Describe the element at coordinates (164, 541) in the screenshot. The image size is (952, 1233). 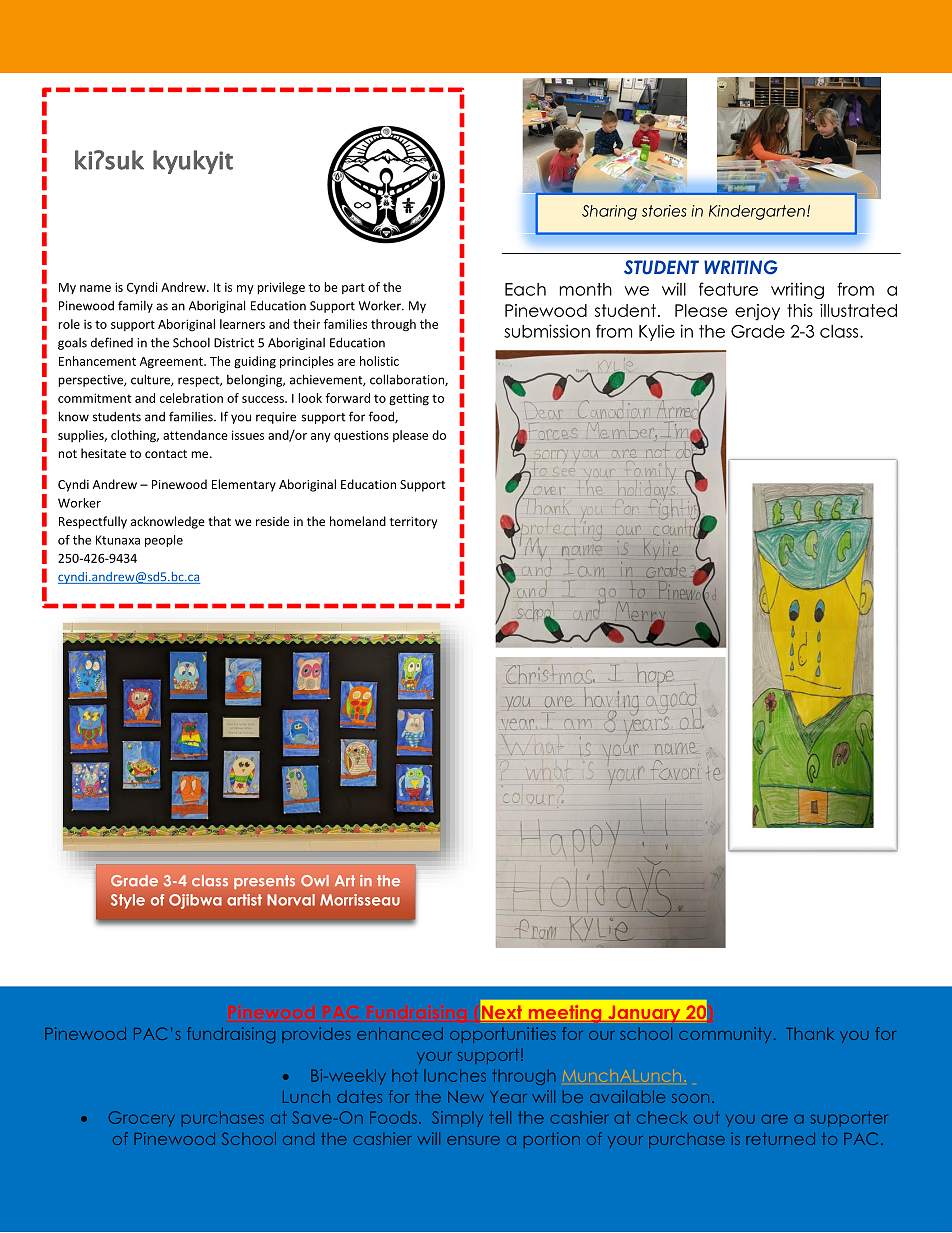
I see `people` at that location.
